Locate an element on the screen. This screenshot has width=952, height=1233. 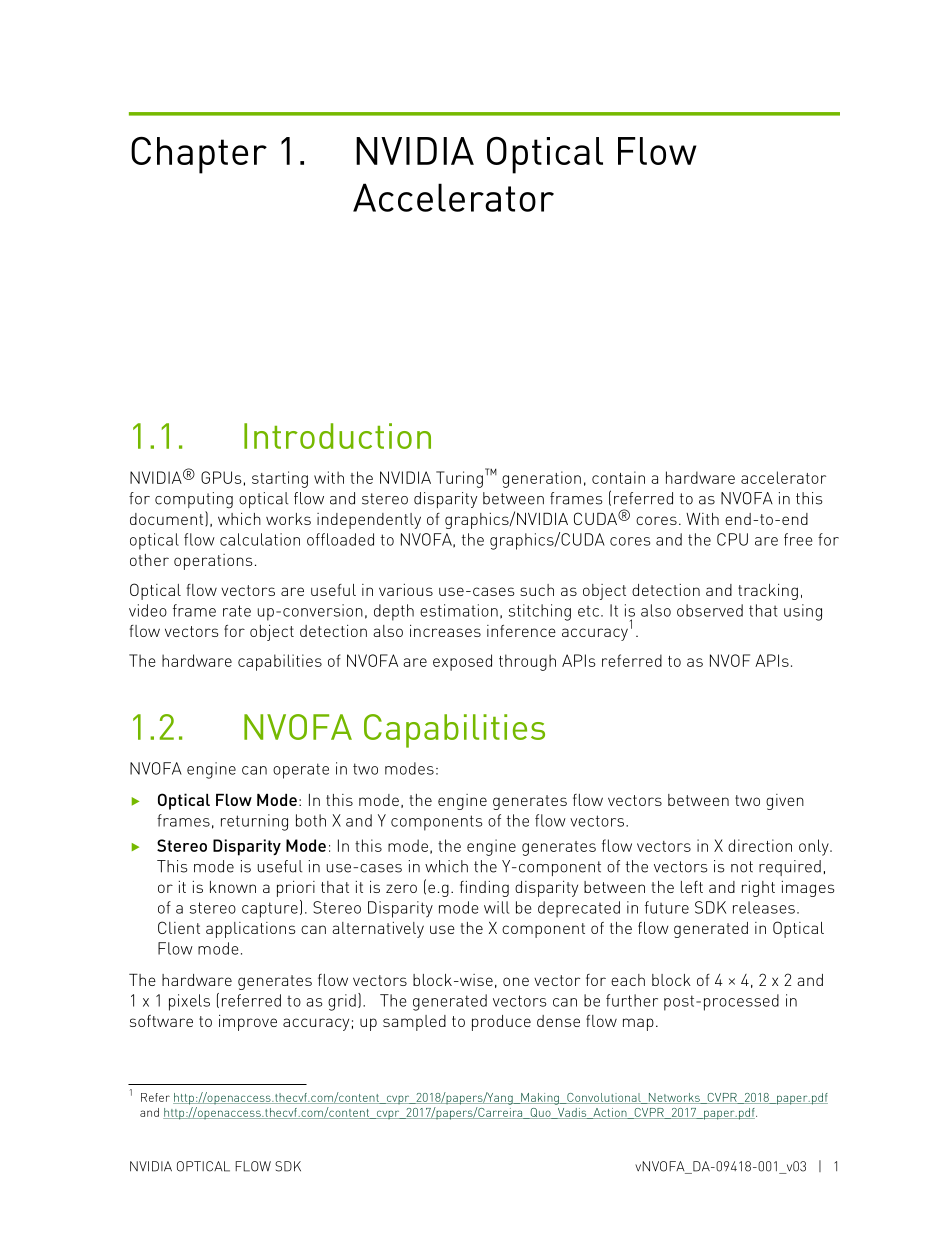
returning is located at coordinates (254, 822).
